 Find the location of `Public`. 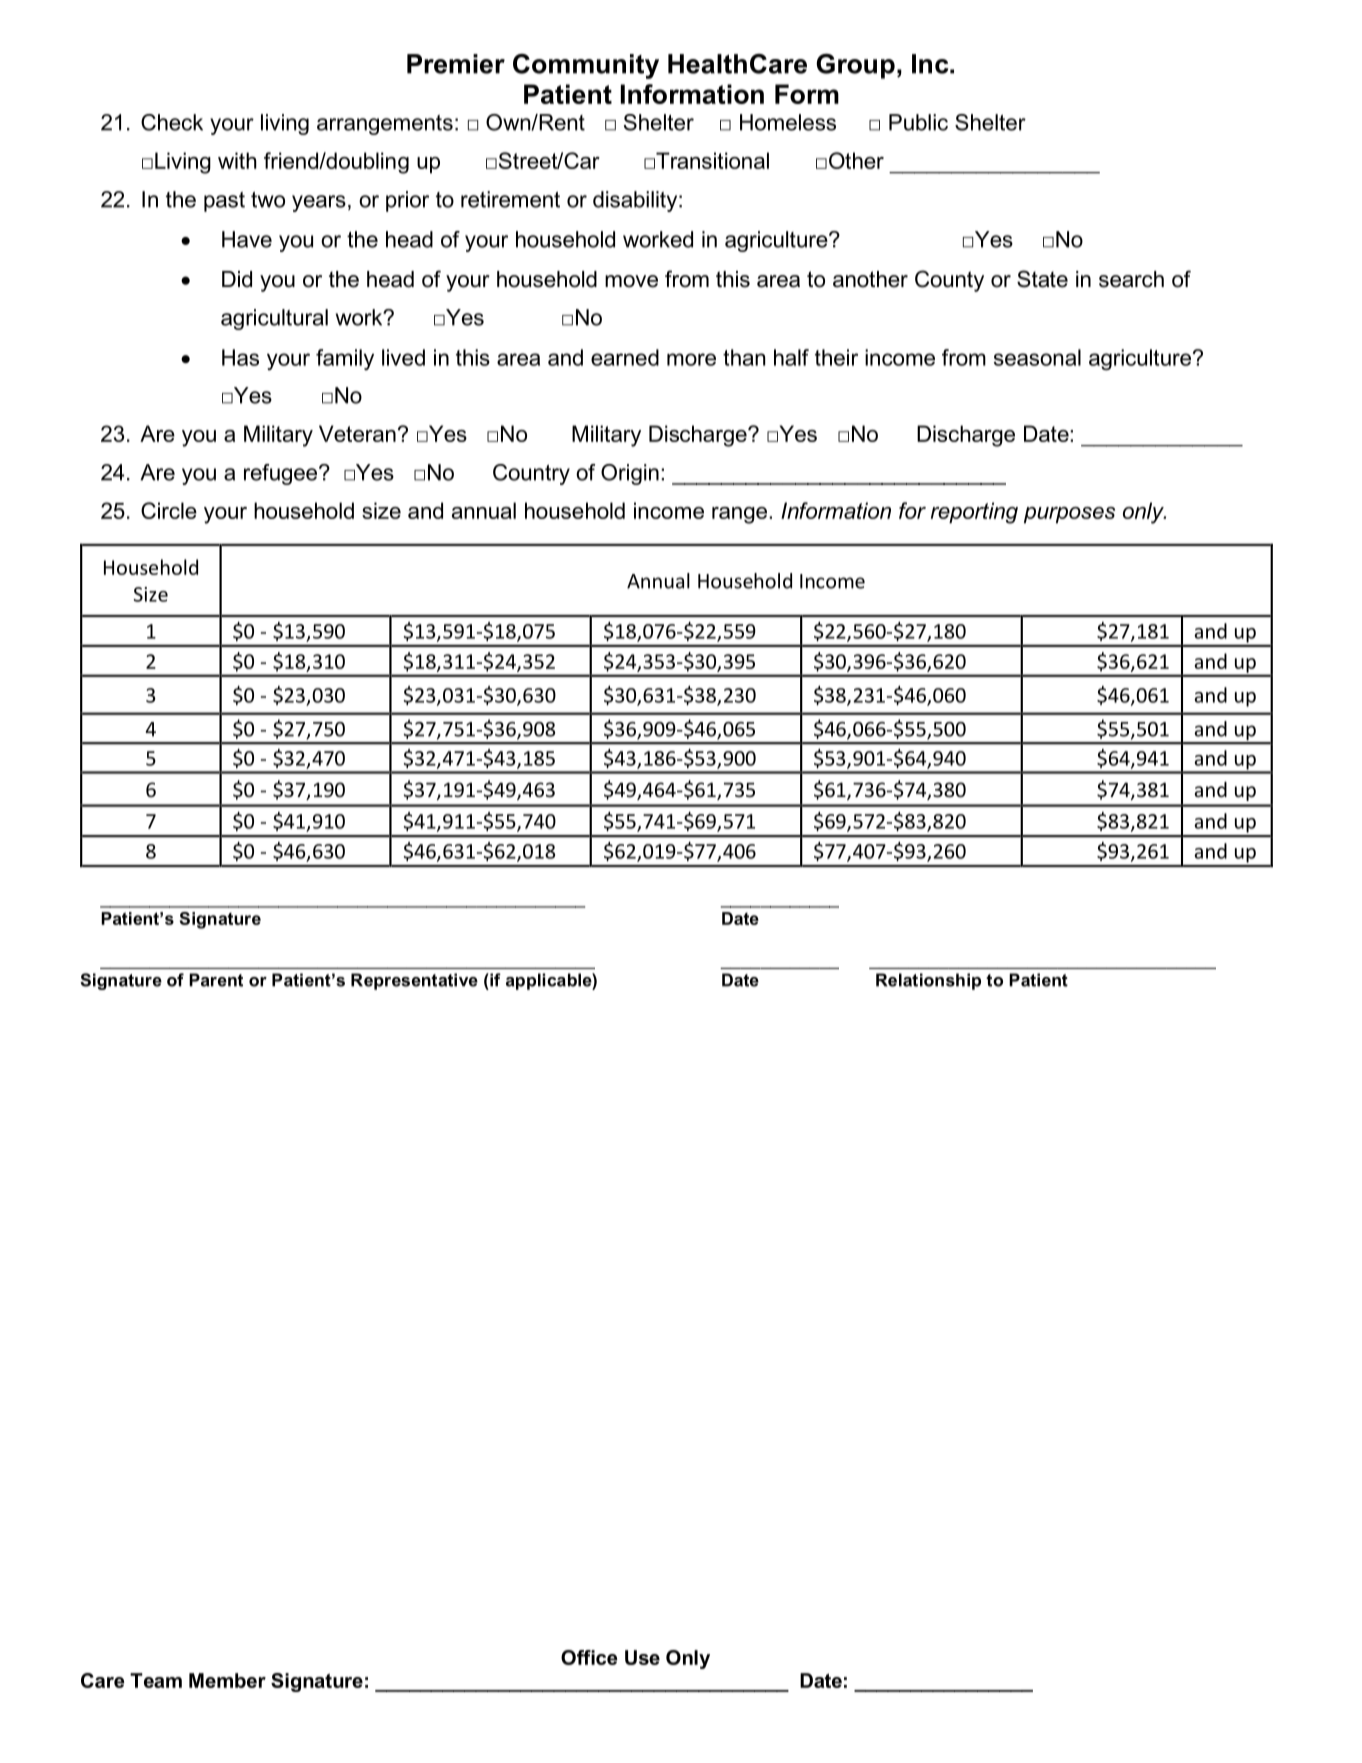

Public is located at coordinates (918, 122).
